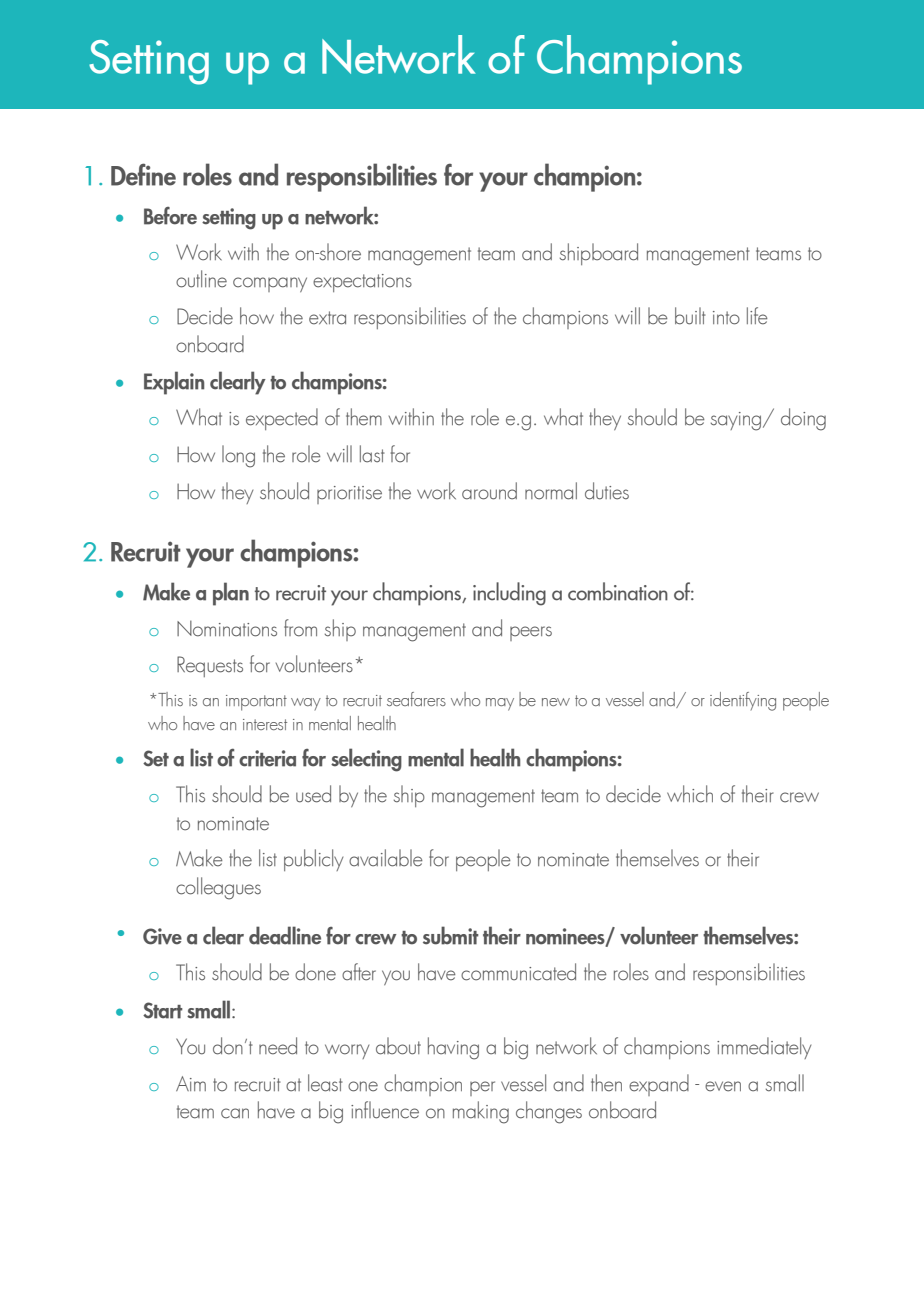 The image size is (924, 1308). I want to click on which, so click(690, 794).
